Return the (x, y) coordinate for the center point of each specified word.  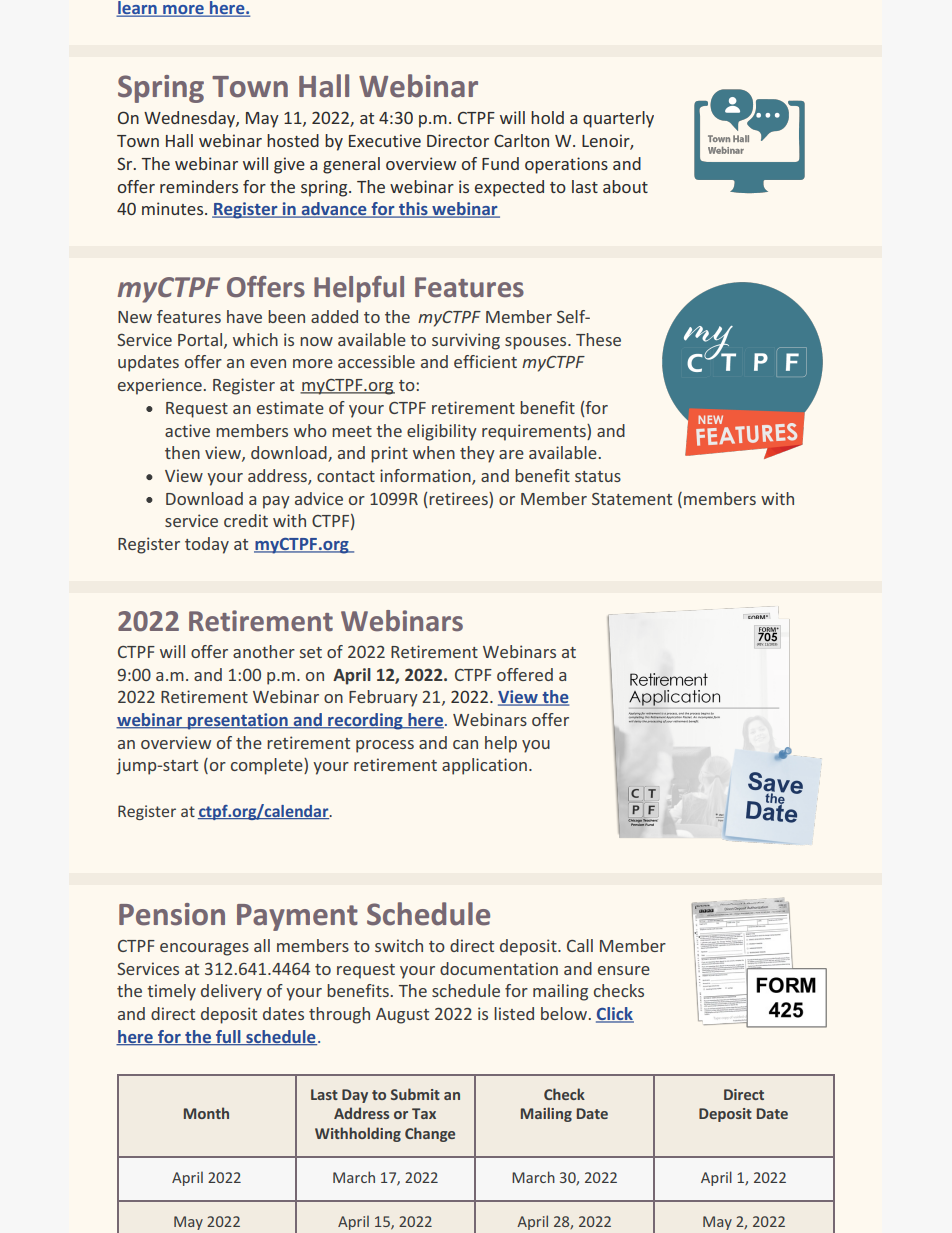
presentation (237, 721)
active (187, 430)
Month (206, 1113)
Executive (385, 140)
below (565, 1013)
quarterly (618, 119)
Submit (415, 1094)
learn (137, 9)
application (484, 766)
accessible (376, 361)
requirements (535, 432)
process (385, 746)
